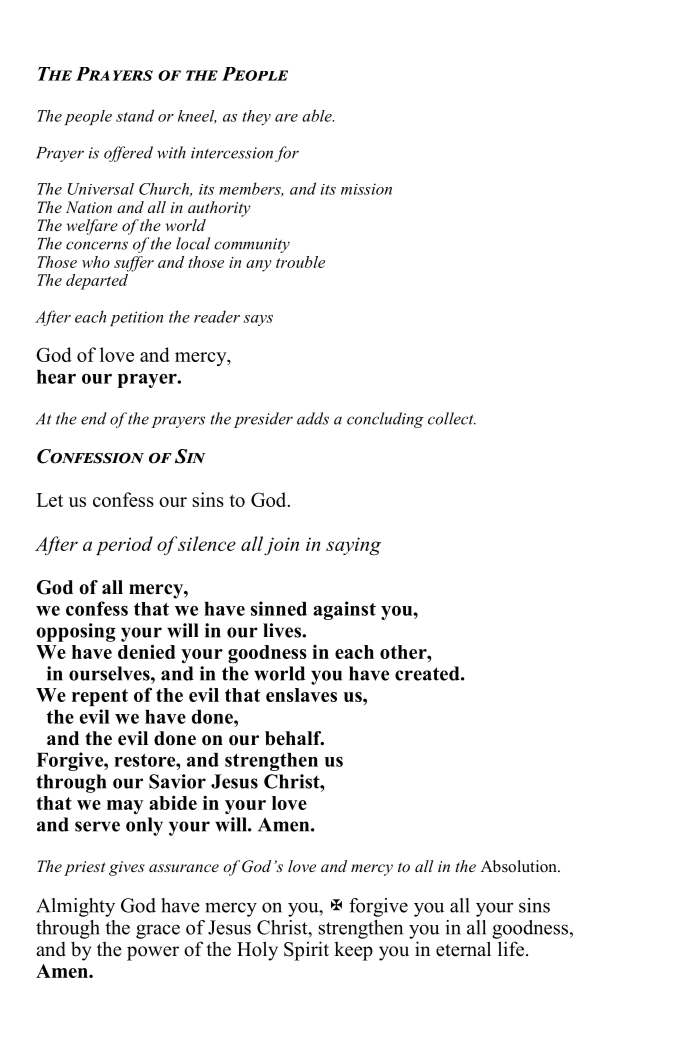  I want to click on they, so click(256, 117).
